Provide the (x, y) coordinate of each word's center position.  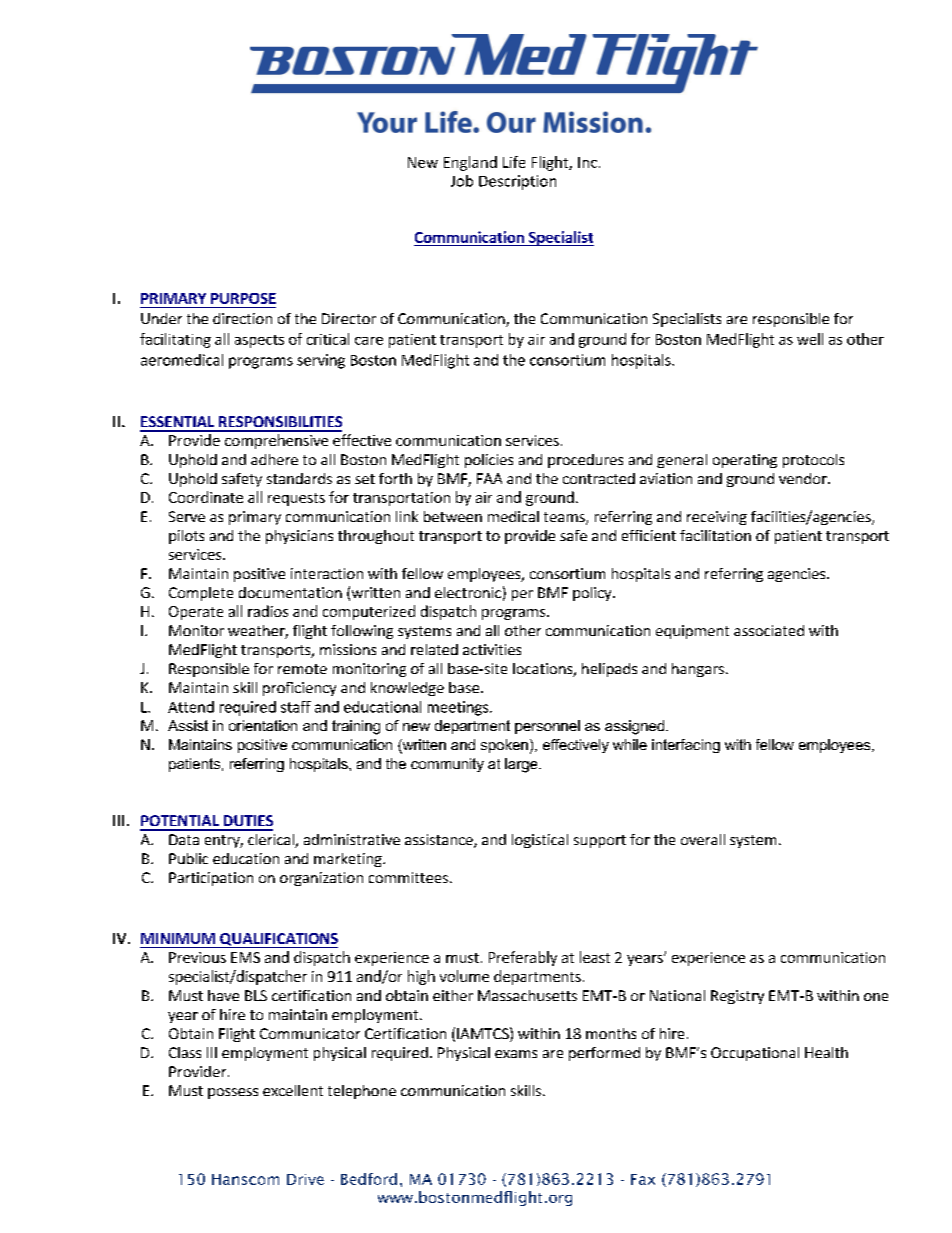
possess (233, 1093)
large (522, 765)
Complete (201, 594)
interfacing (686, 746)
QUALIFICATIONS (278, 940)
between (453, 516)
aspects (259, 341)
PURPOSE (243, 298)
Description (517, 182)
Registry (737, 997)
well (810, 339)
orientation (263, 725)
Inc (587, 162)
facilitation (715, 535)
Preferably (523, 958)
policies (489, 461)
